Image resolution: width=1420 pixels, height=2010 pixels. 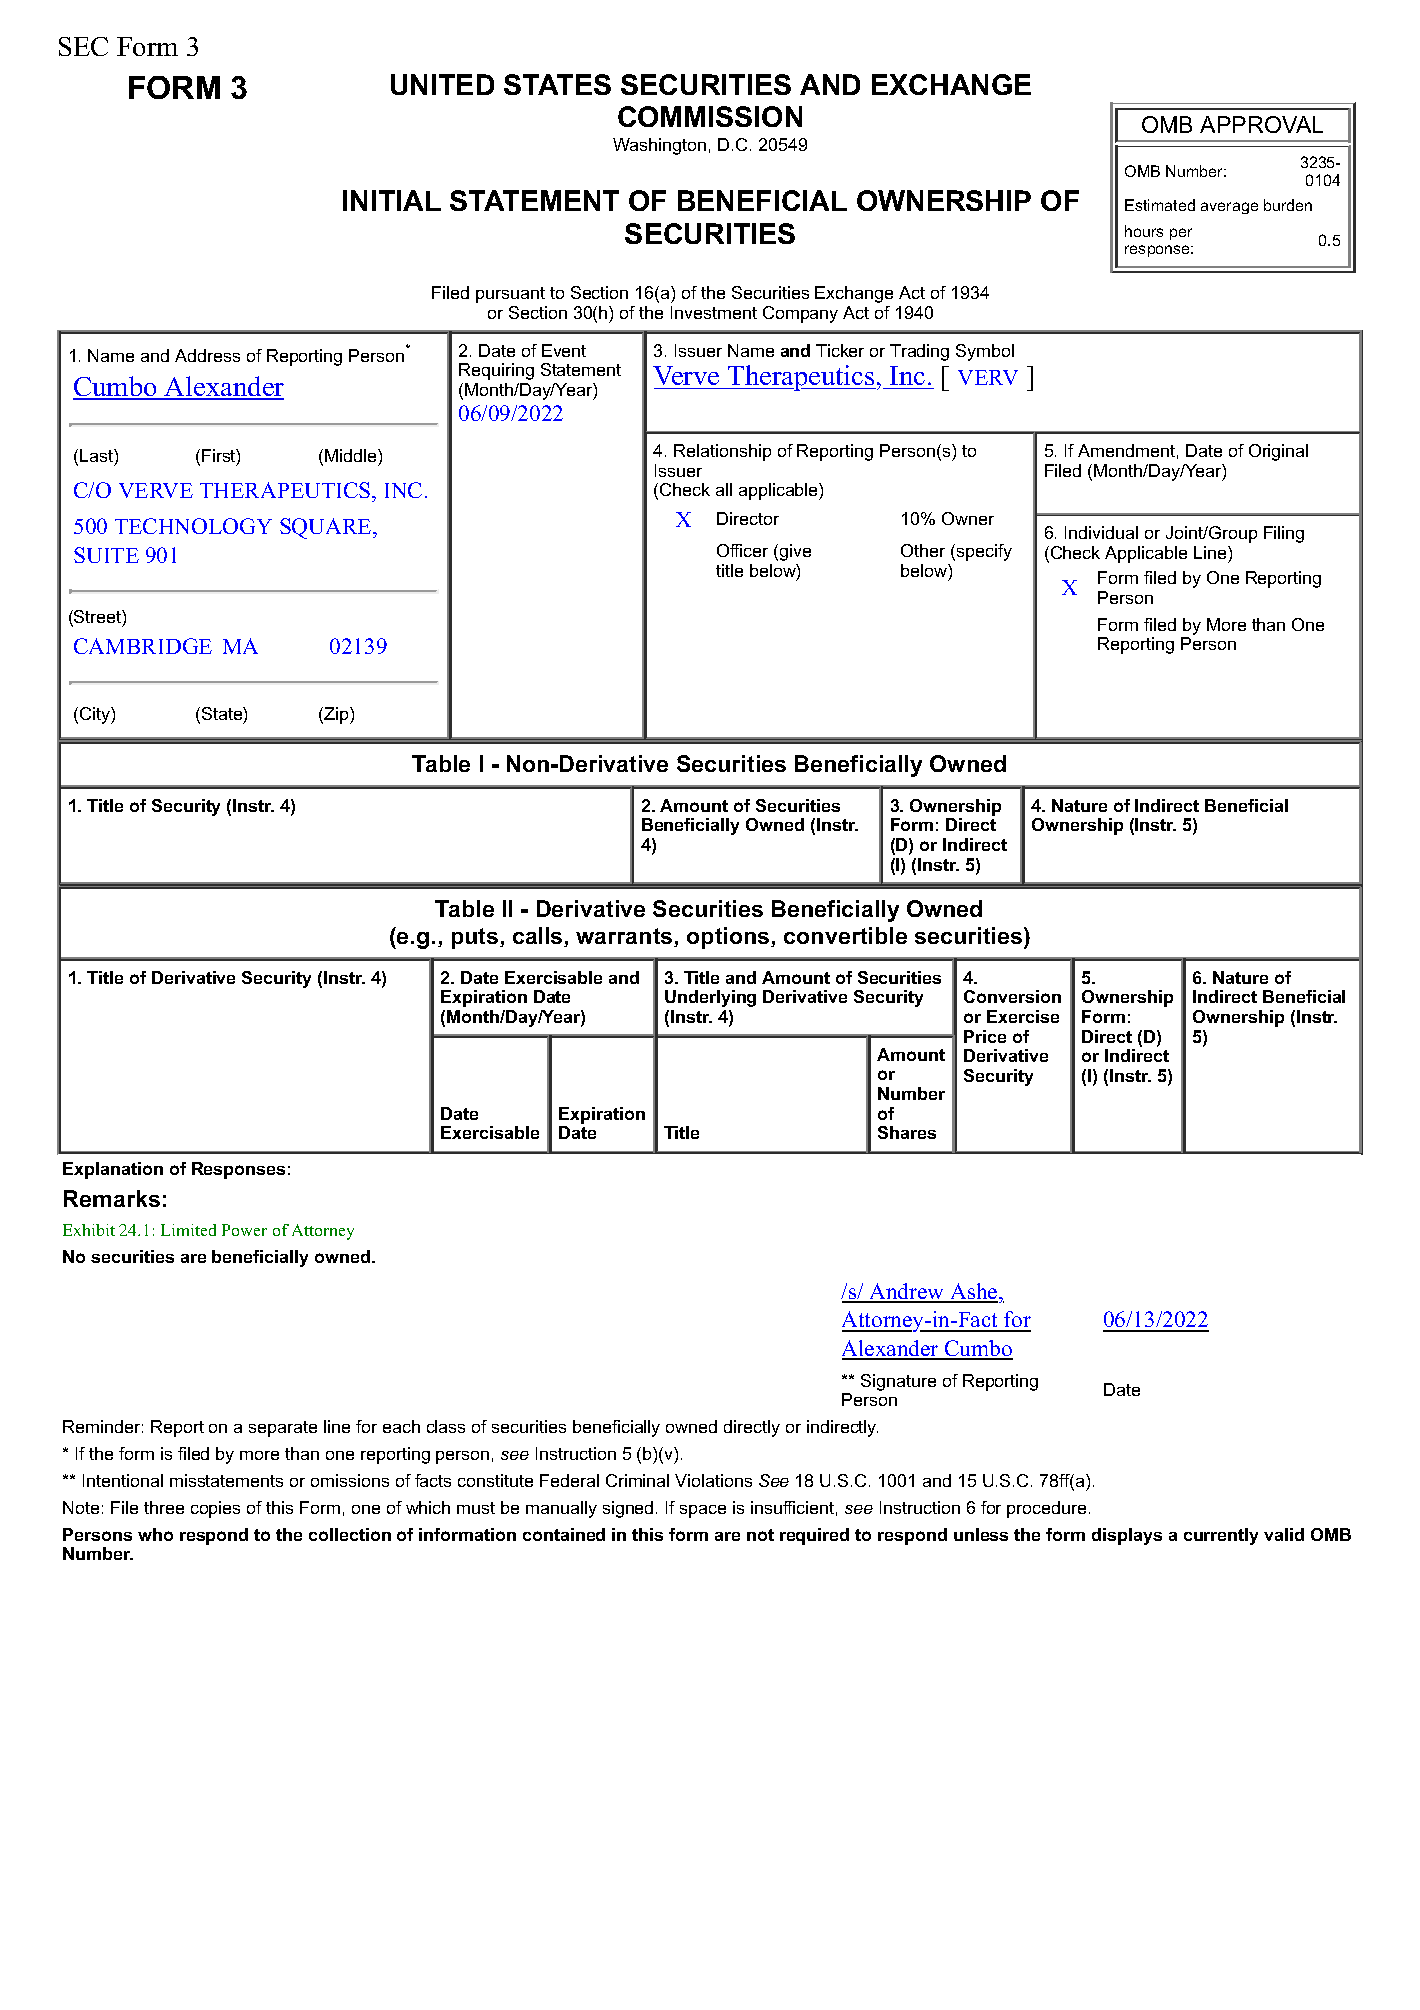 What do you see at coordinates (710, 116) in the screenshot?
I see `COMMISSION` at bounding box center [710, 116].
